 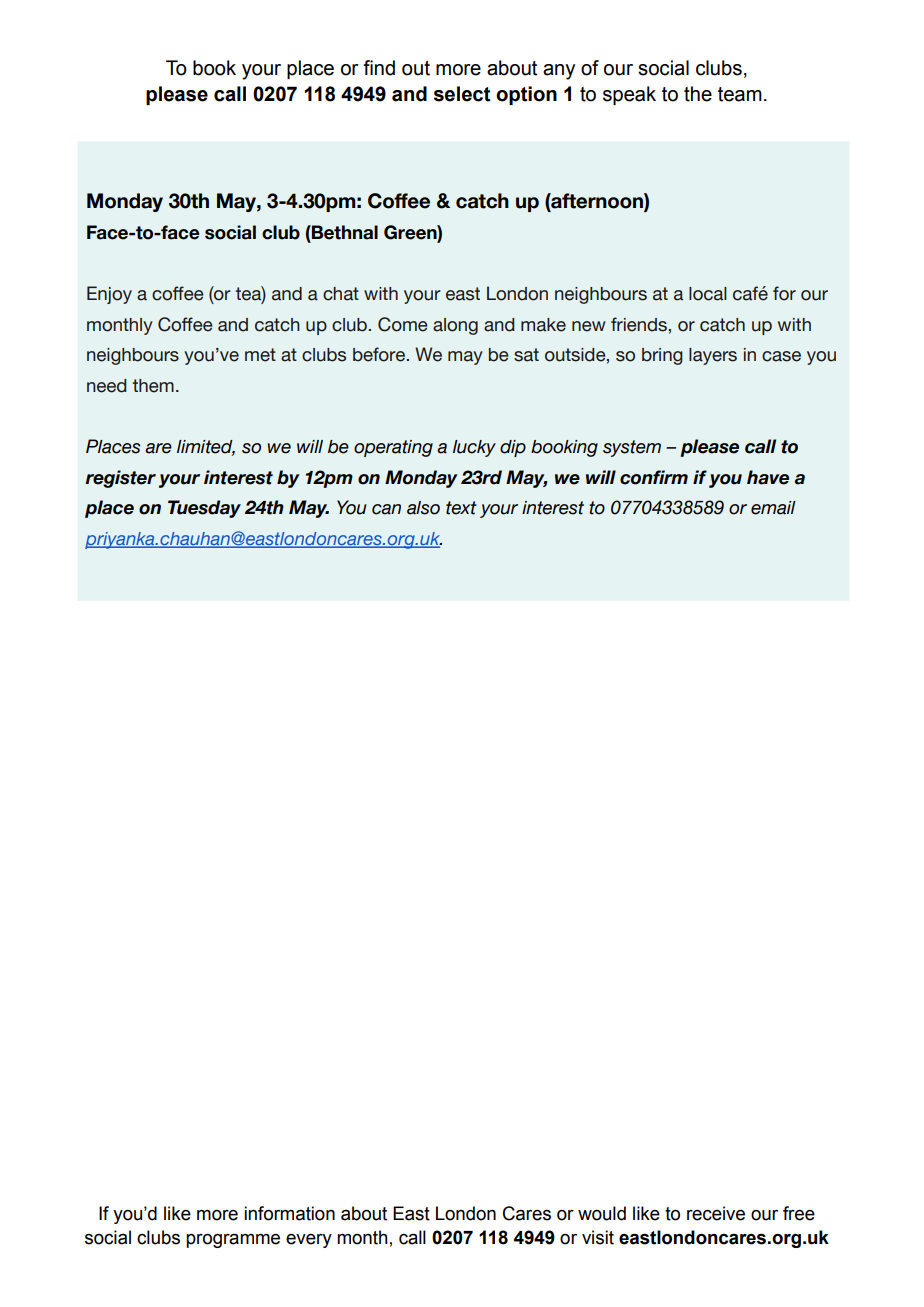 I want to click on would, so click(x=602, y=1213).
